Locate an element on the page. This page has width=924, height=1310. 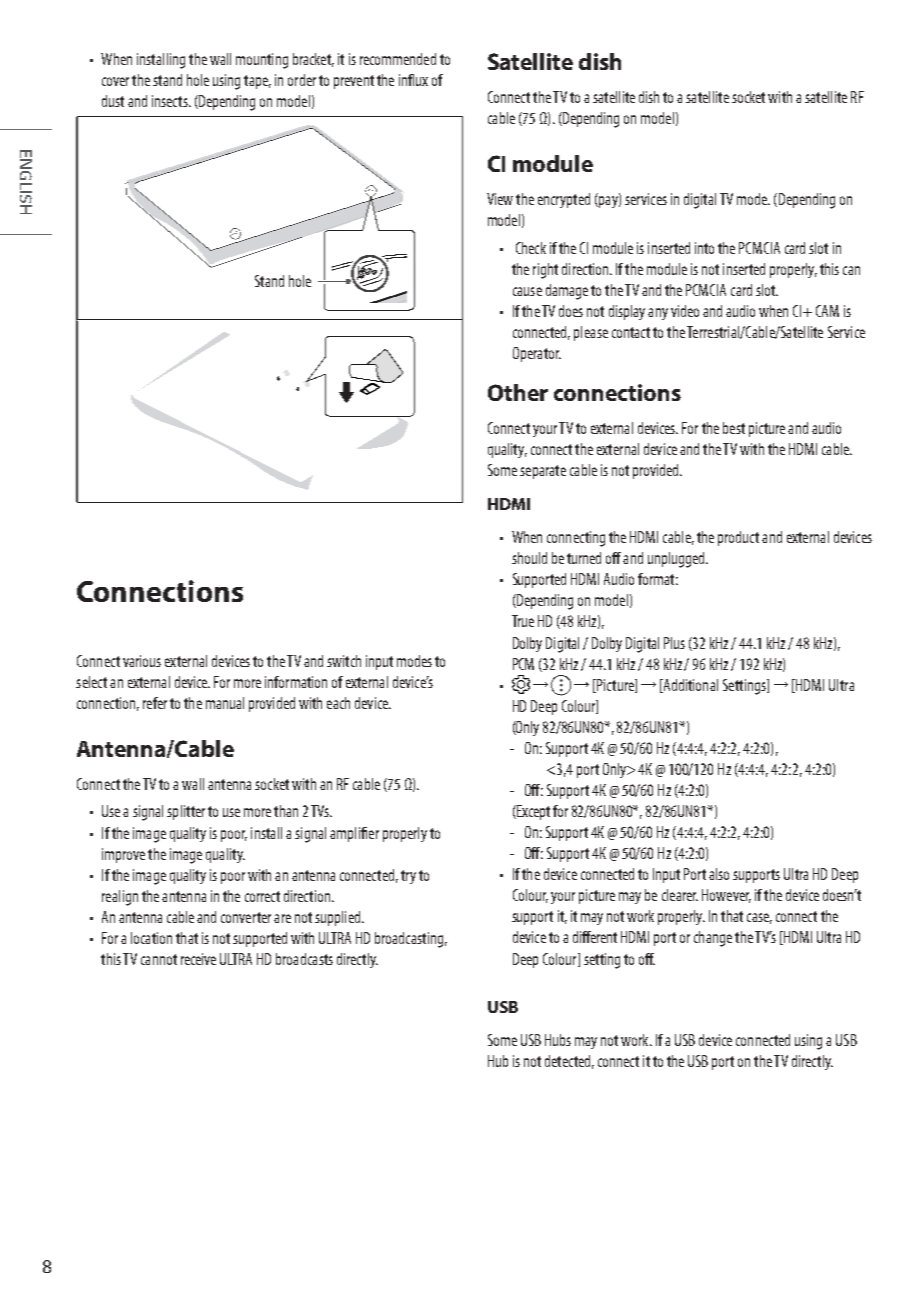
cover is located at coordinates (115, 81).
